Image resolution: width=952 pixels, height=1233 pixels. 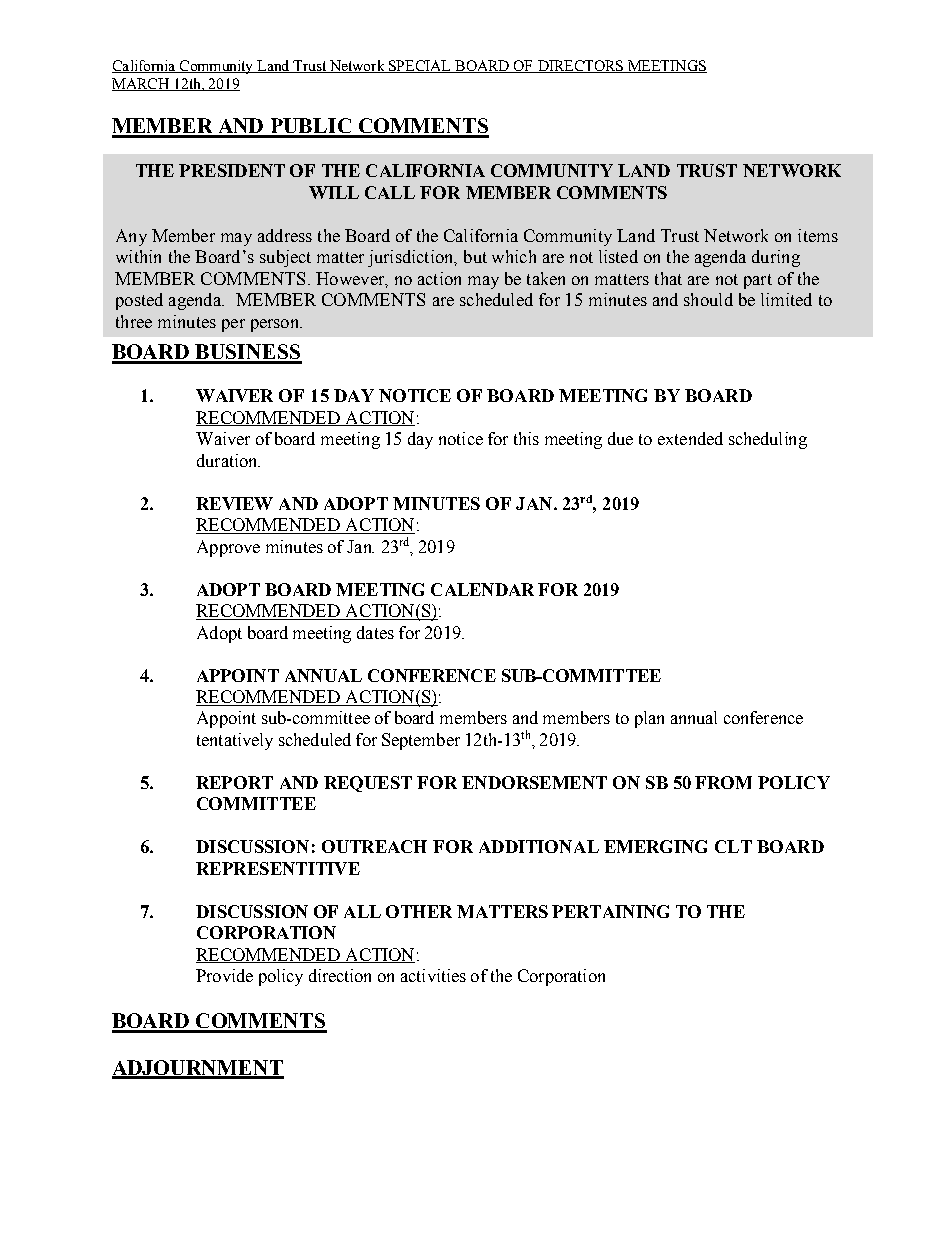 What do you see at coordinates (580, 66) in the document?
I see `DIRECTORS` at bounding box center [580, 66].
